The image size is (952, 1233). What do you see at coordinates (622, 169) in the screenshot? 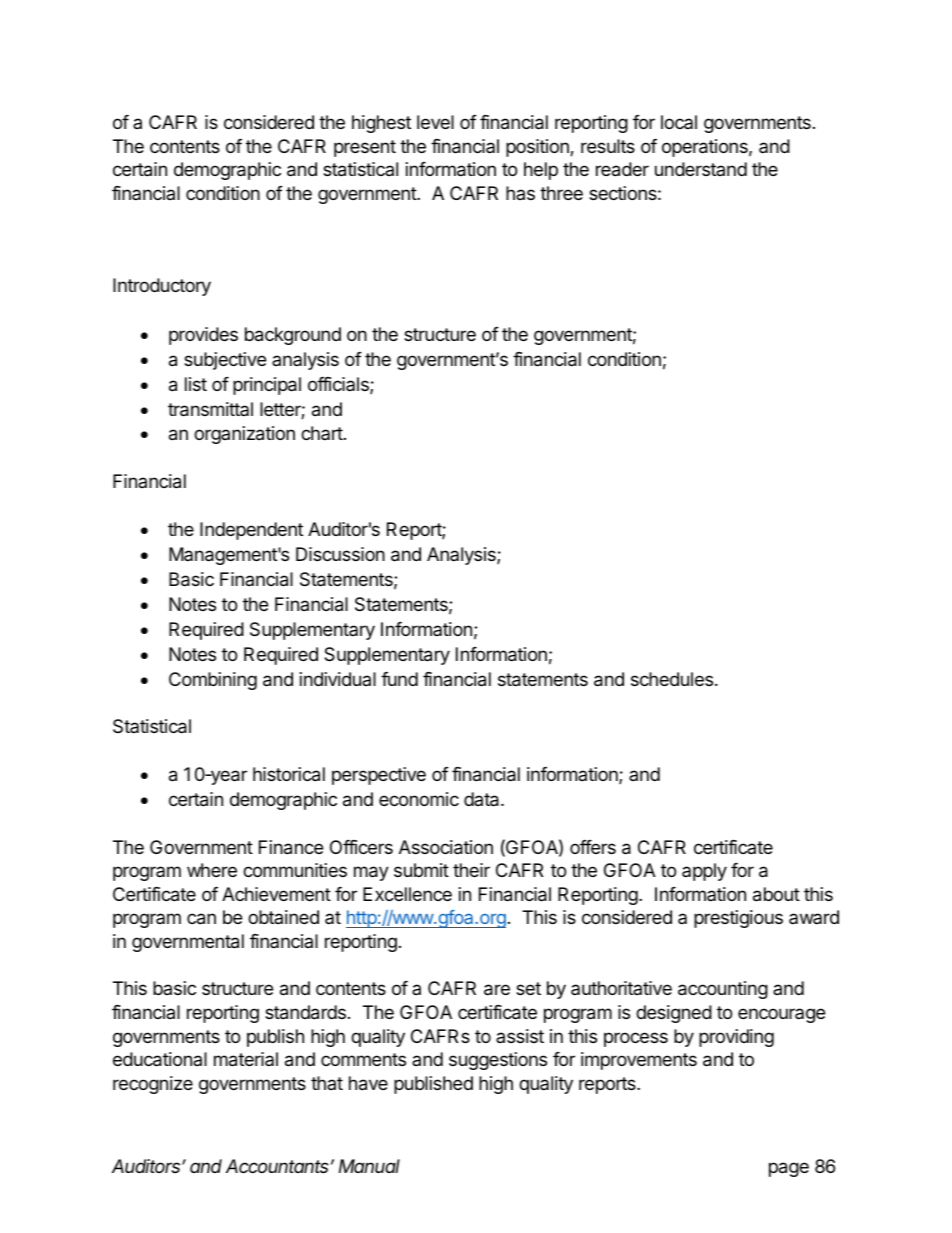
I see `reader` at bounding box center [622, 169].
